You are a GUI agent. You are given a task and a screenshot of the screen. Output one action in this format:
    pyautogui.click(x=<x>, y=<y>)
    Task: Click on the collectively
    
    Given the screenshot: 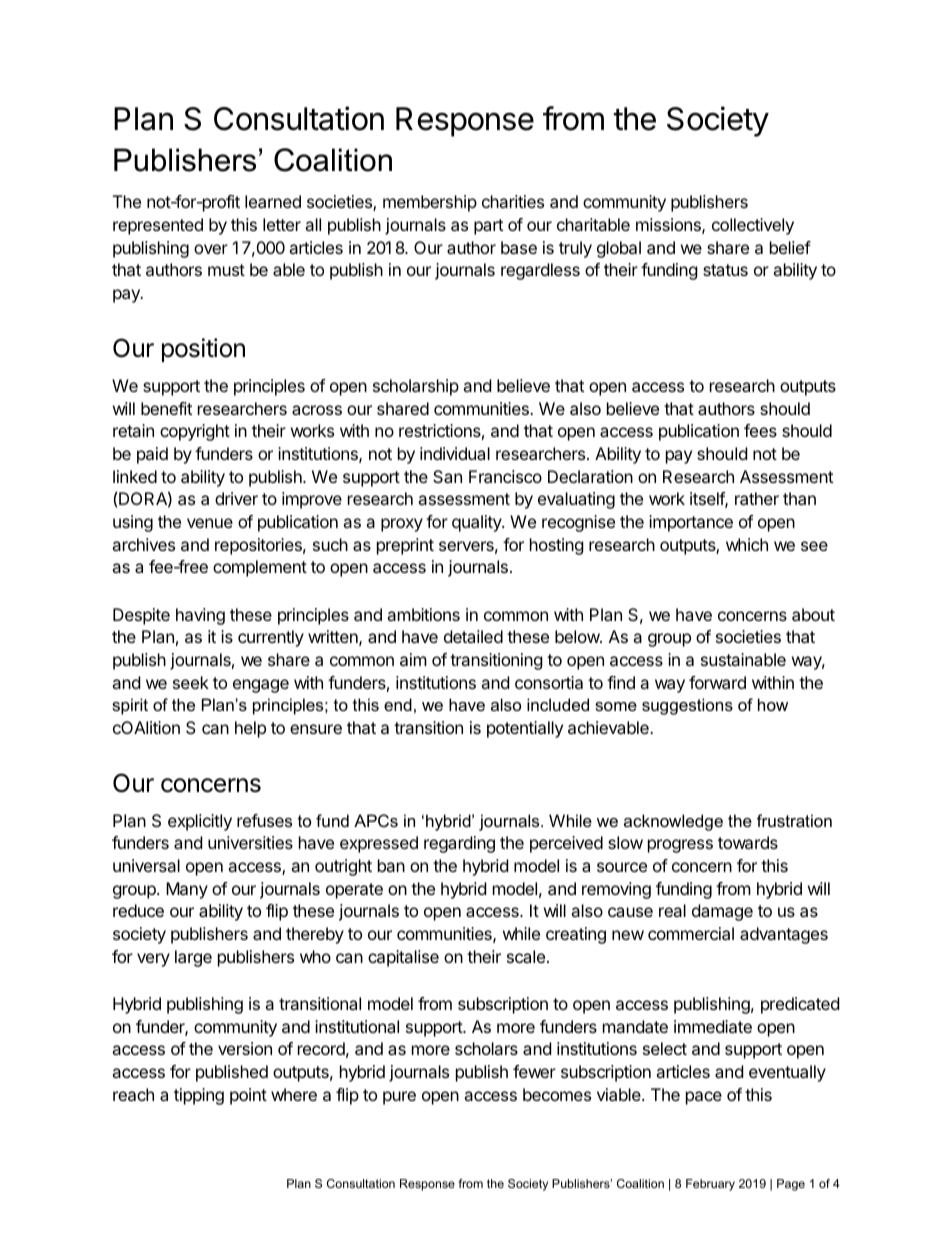 What is the action you would take?
    pyautogui.click(x=753, y=226)
